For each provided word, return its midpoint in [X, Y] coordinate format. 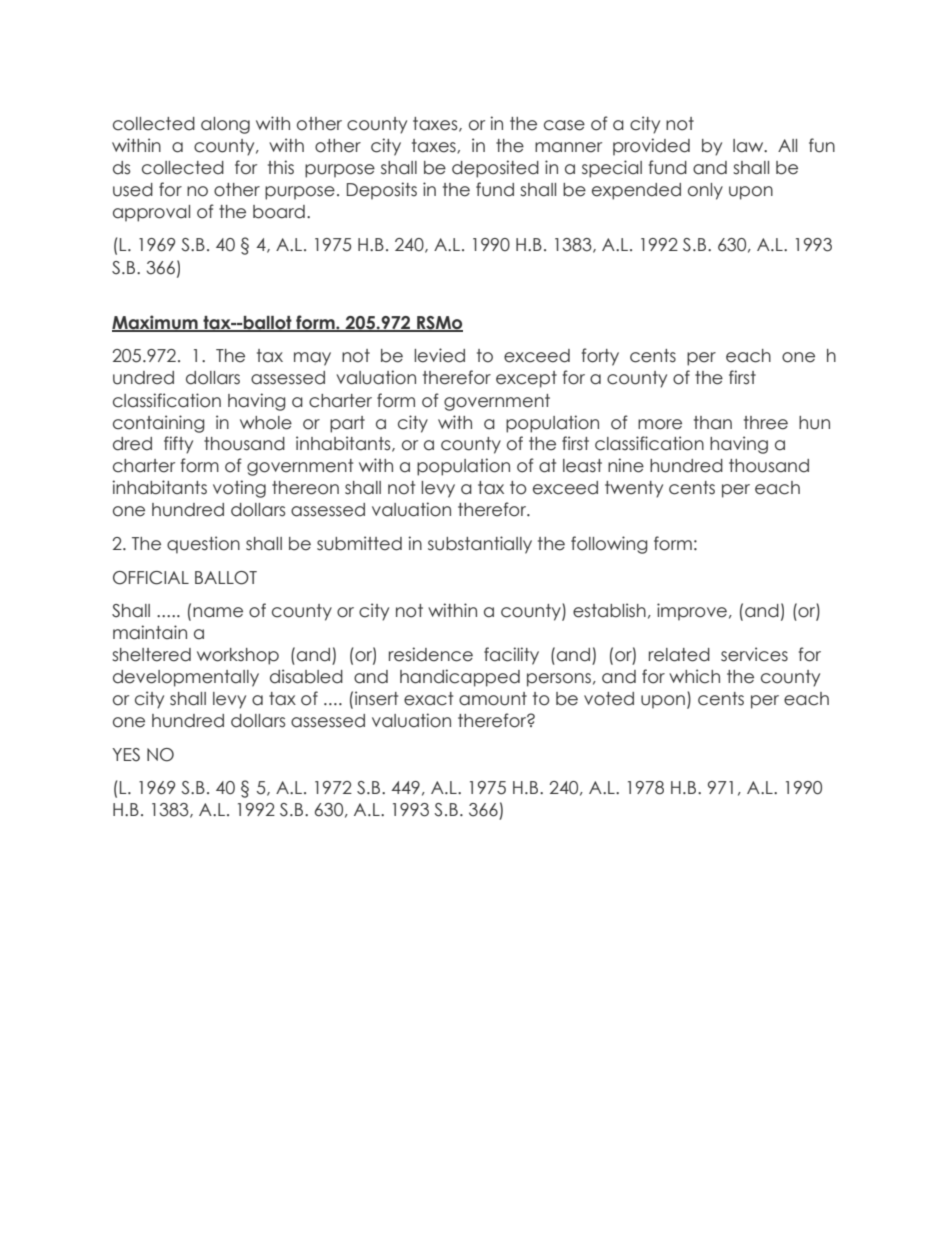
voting [239, 489]
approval [151, 213]
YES [126, 755]
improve [692, 612]
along [225, 125]
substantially [480, 545]
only [705, 191]
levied [439, 355]
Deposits [382, 191]
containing [159, 424]
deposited [495, 169]
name [218, 612]
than [713, 423]
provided [651, 147]
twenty [634, 489]
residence [431, 654]
